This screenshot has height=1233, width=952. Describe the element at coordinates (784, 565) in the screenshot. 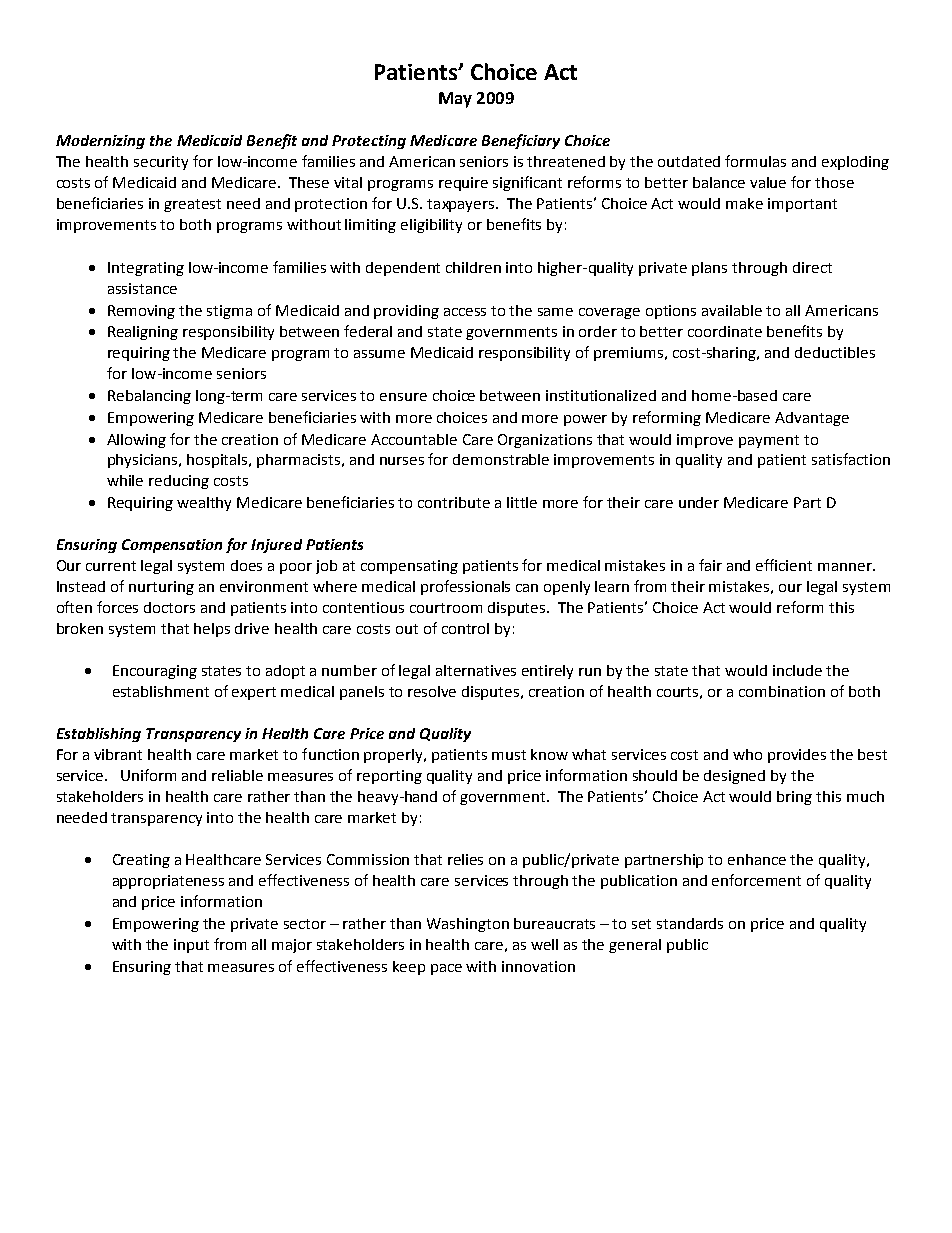

I see `efficient` at that location.
